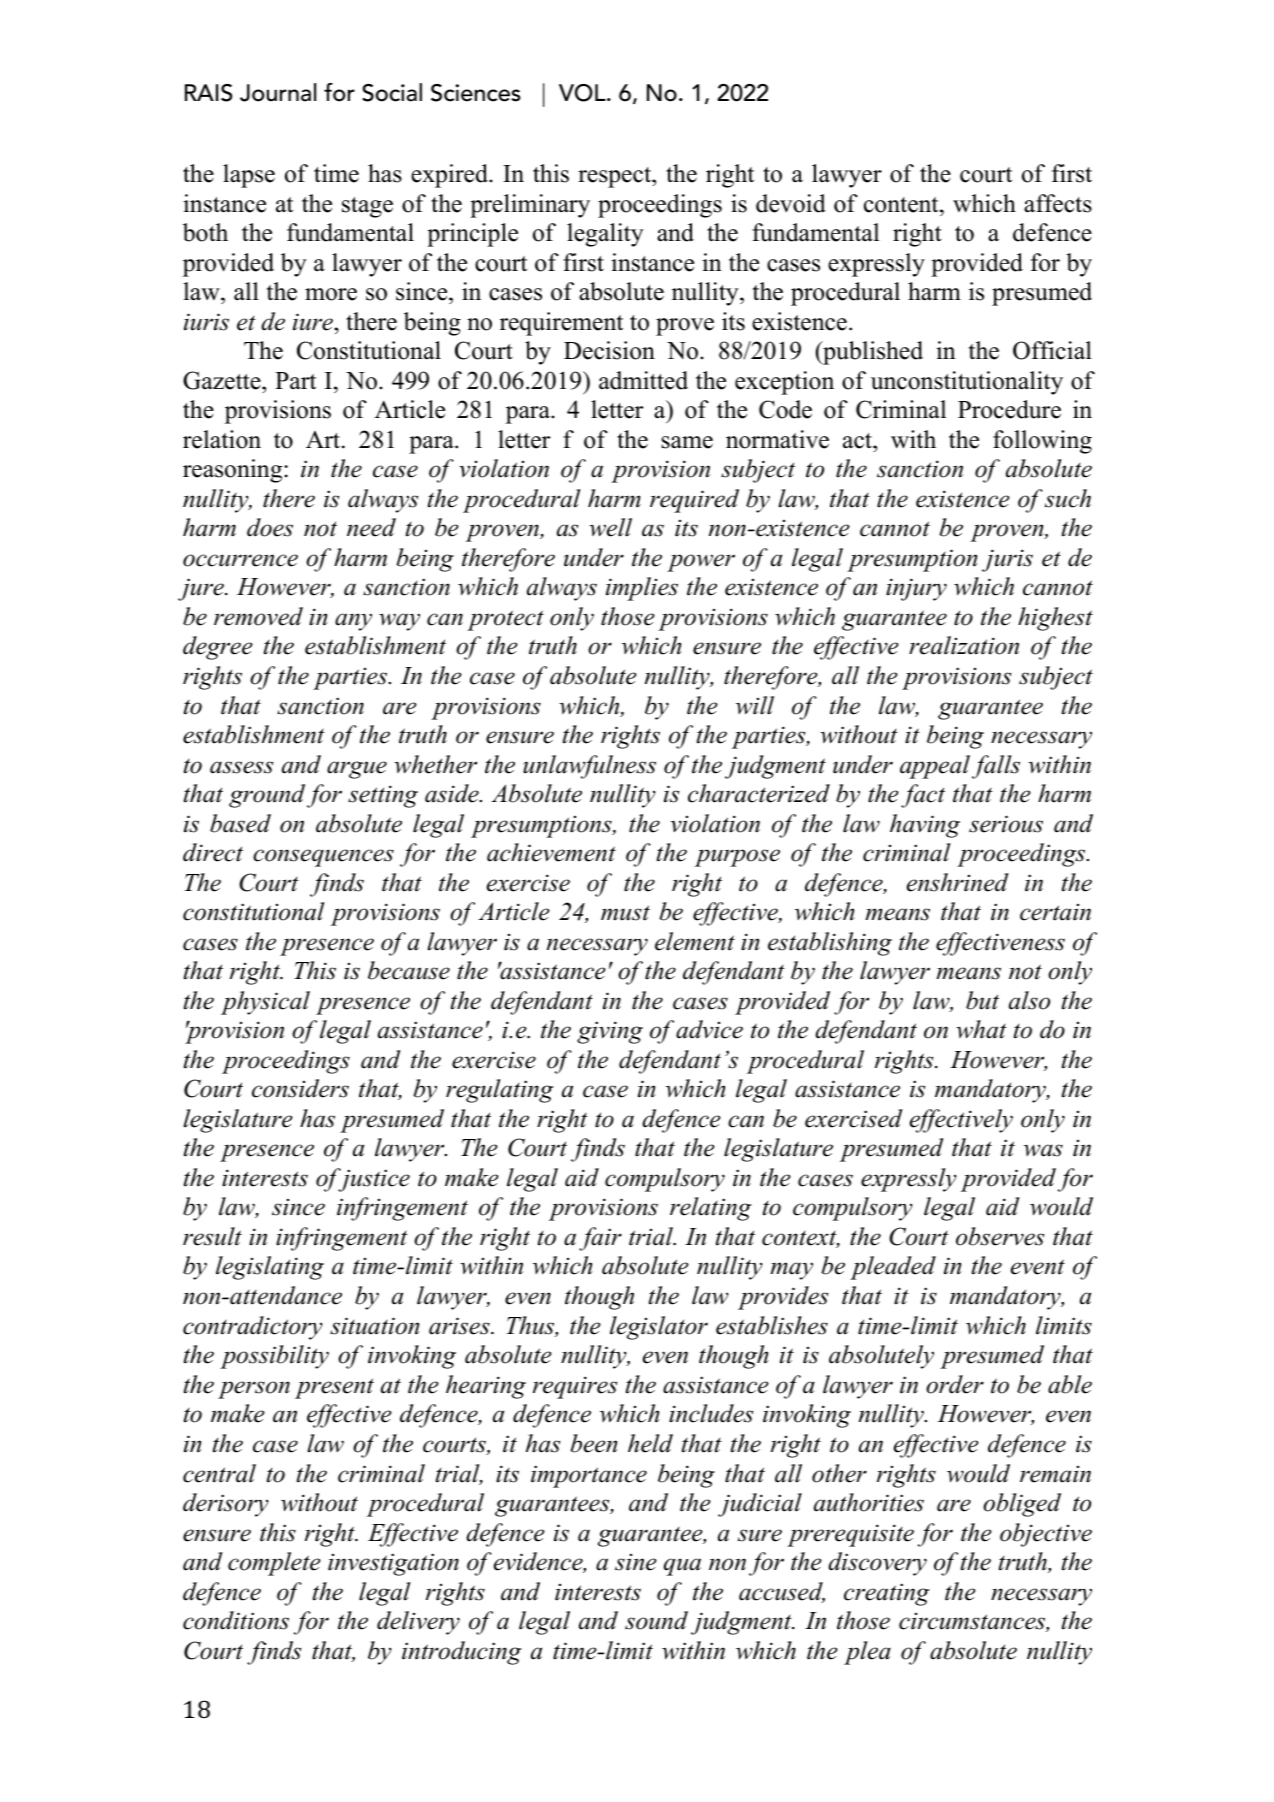 Image resolution: width=1274 pixels, height=1802 pixels. I want to click on VOL, so click(583, 93).
